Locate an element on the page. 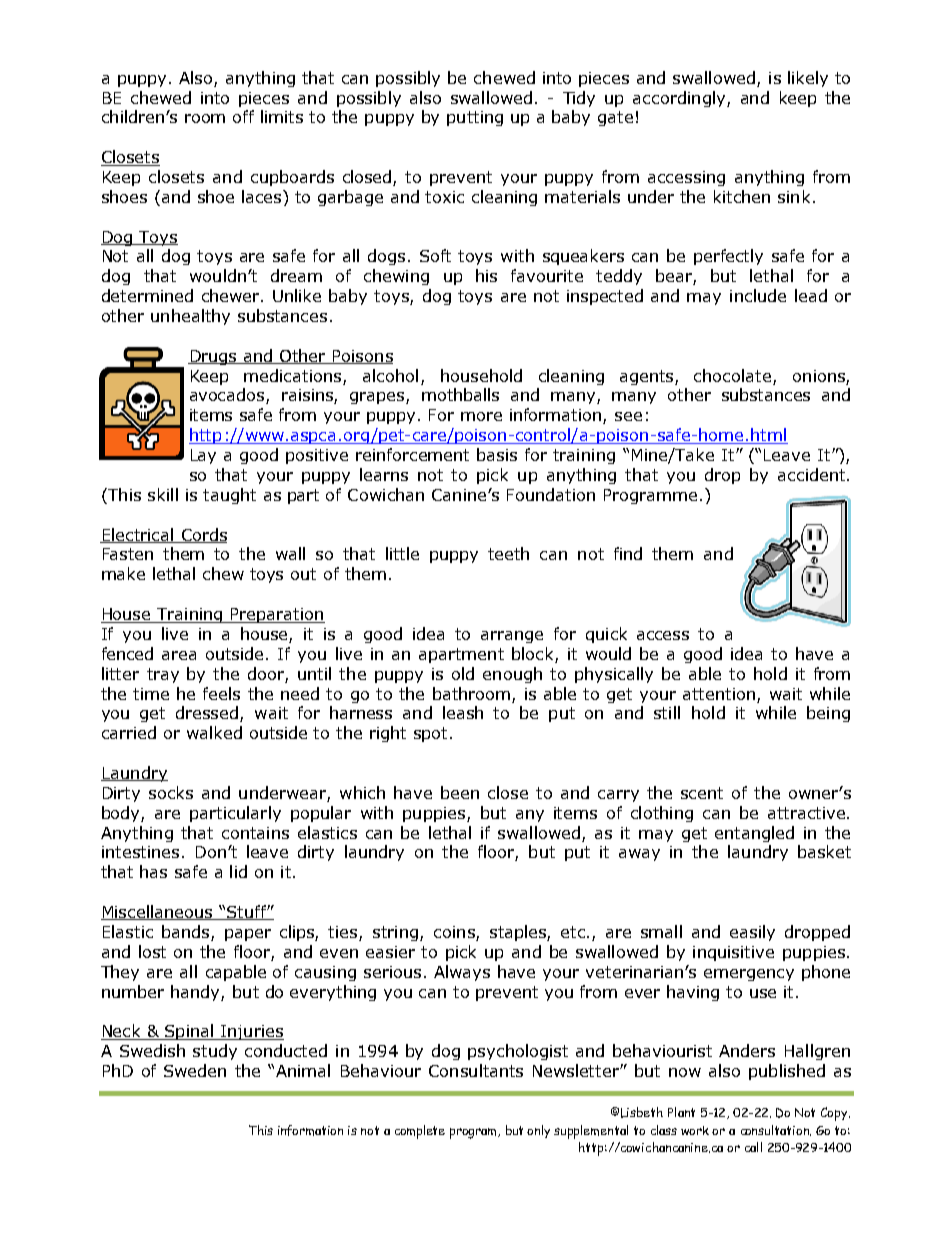  putting is located at coordinates (475, 118).
